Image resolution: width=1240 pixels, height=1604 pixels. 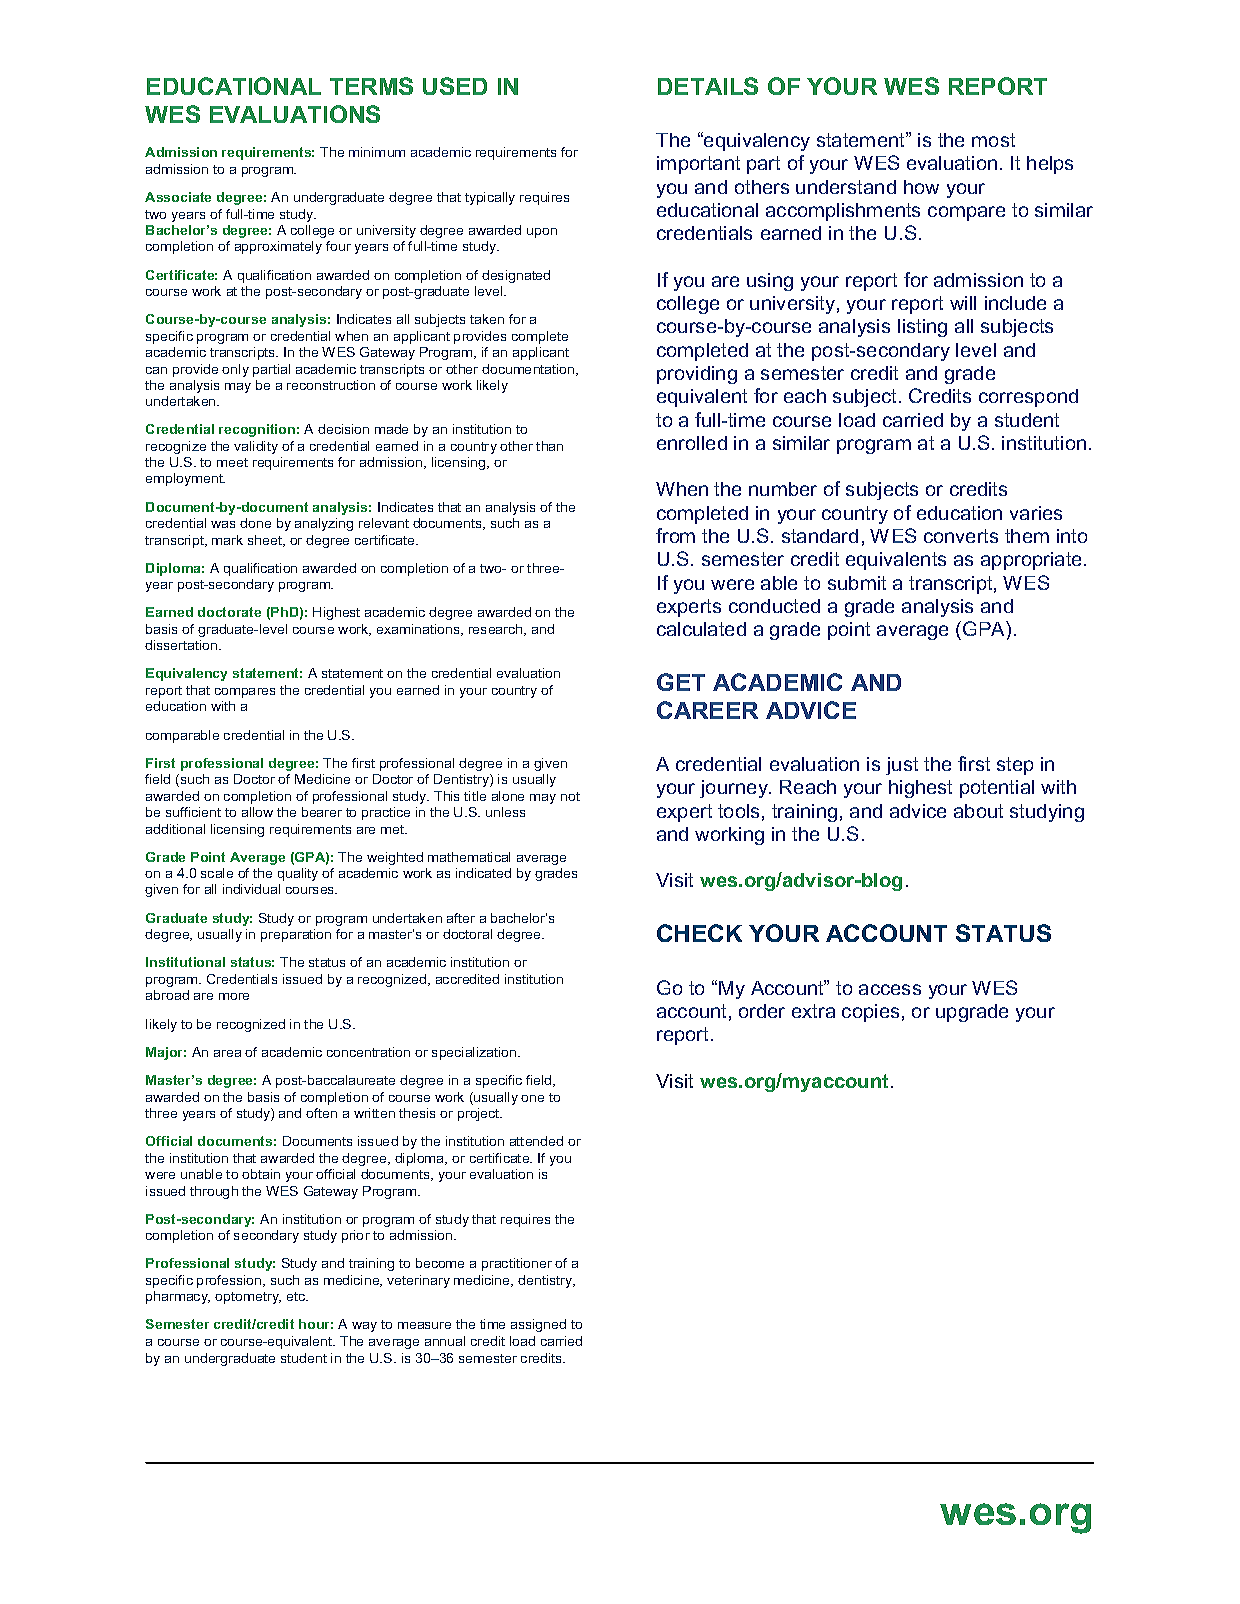 I want to click on correspond, so click(x=1028, y=398).
